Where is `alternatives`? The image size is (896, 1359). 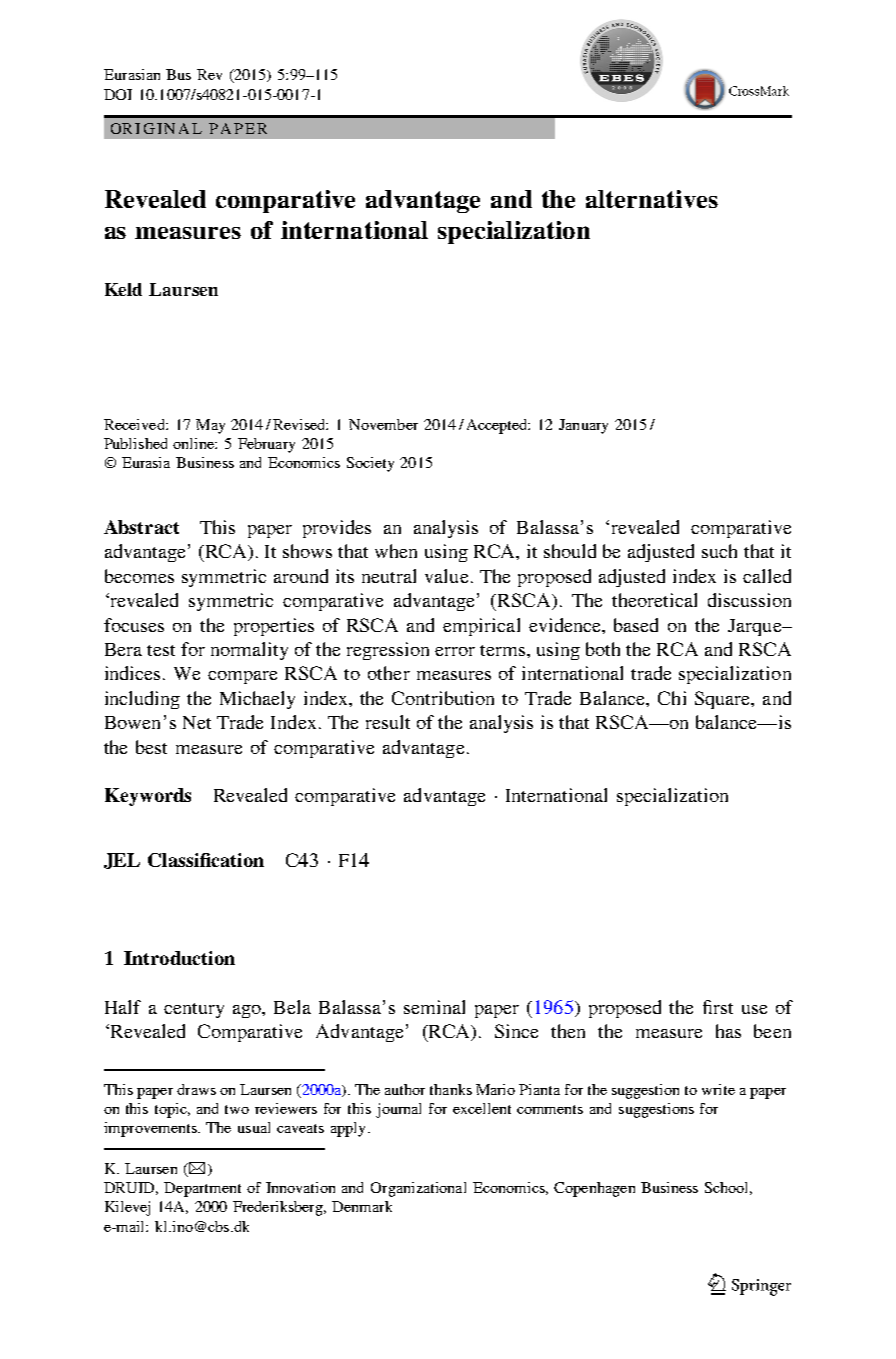
alternatives is located at coordinates (652, 199).
